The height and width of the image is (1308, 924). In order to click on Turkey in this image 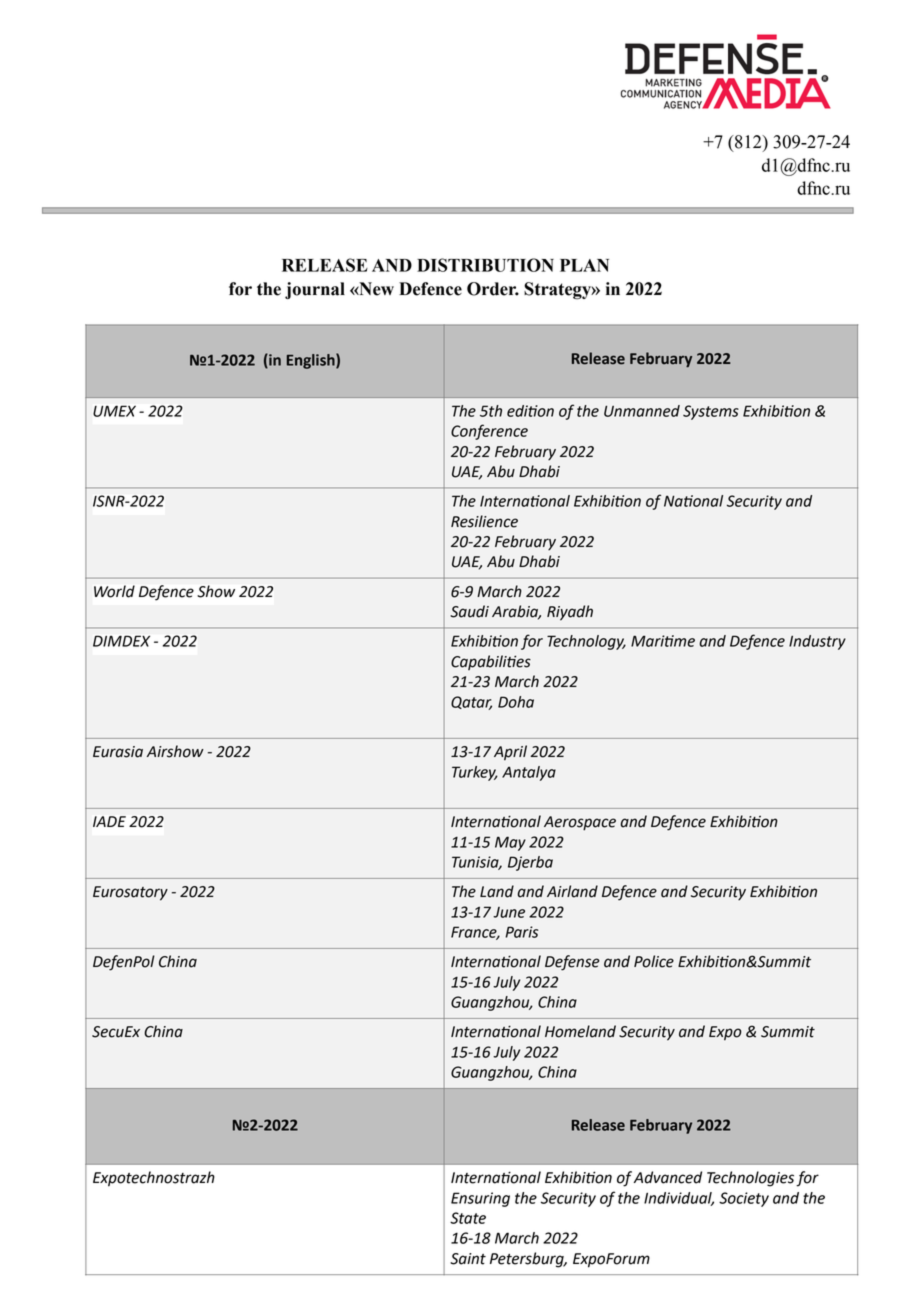, I will do `click(475, 773)`.
